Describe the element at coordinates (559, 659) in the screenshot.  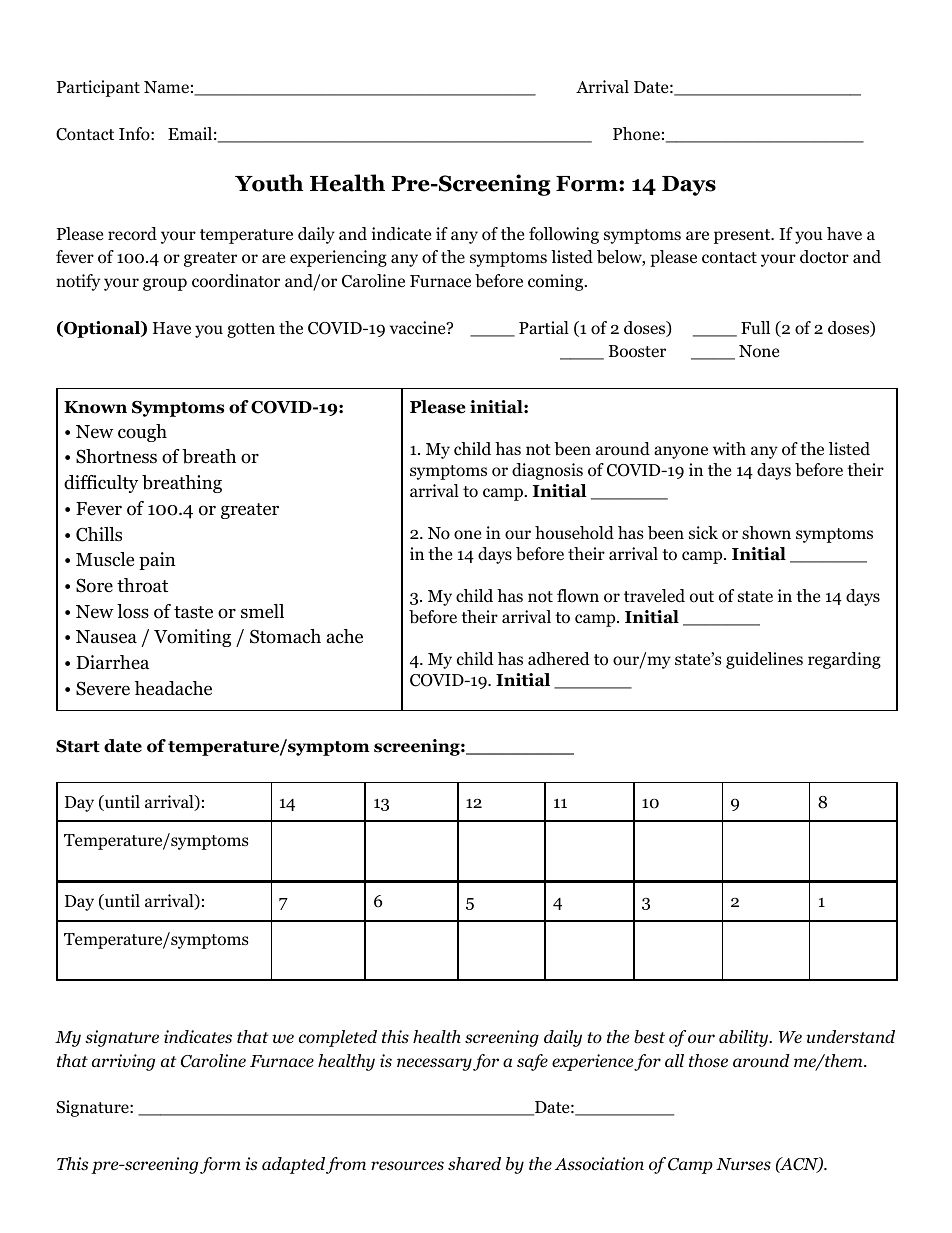
I see `adhered` at that location.
